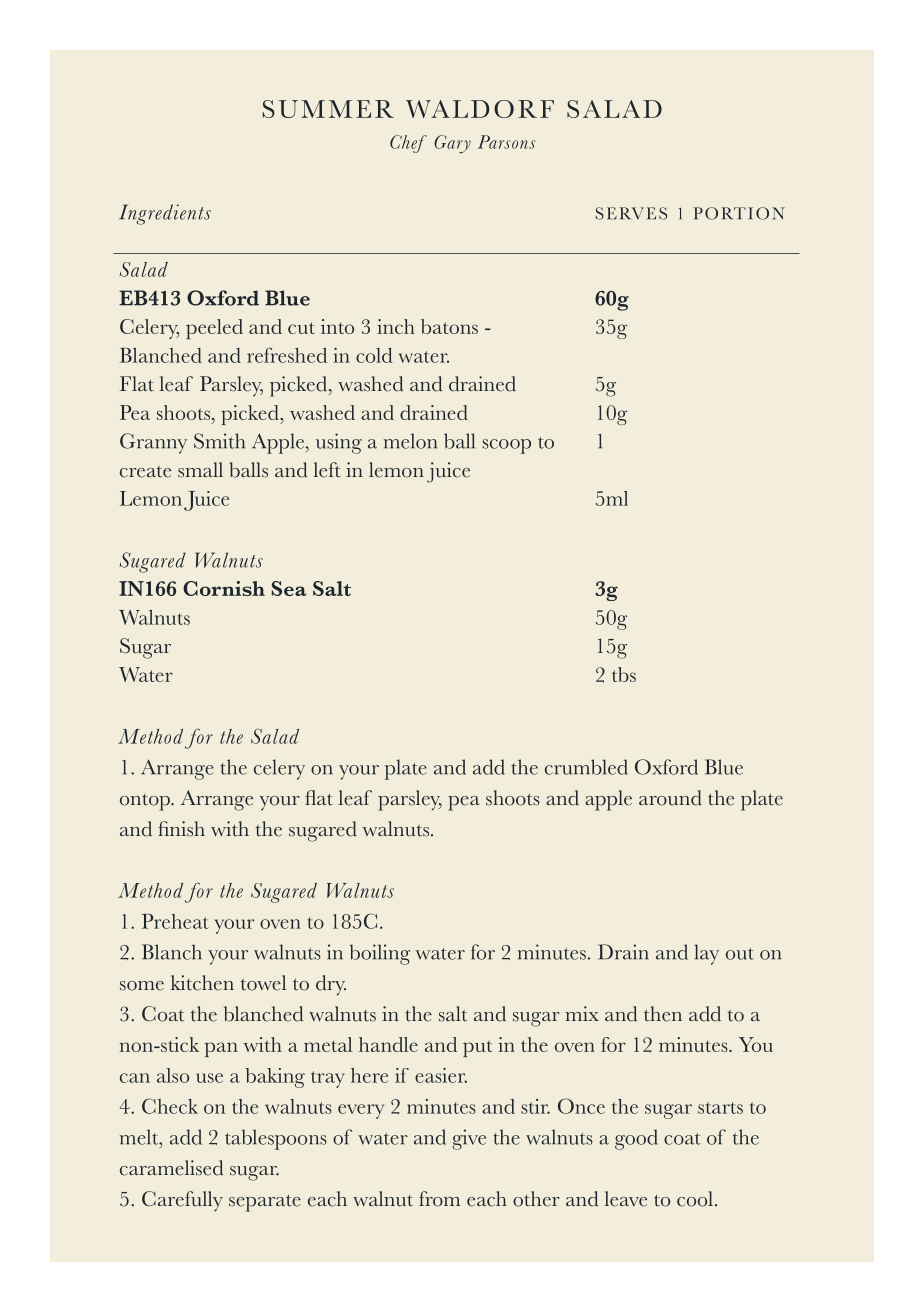  What do you see at coordinates (181, 829) in the document?
I see `finish` at bounding box center [181, 829].
